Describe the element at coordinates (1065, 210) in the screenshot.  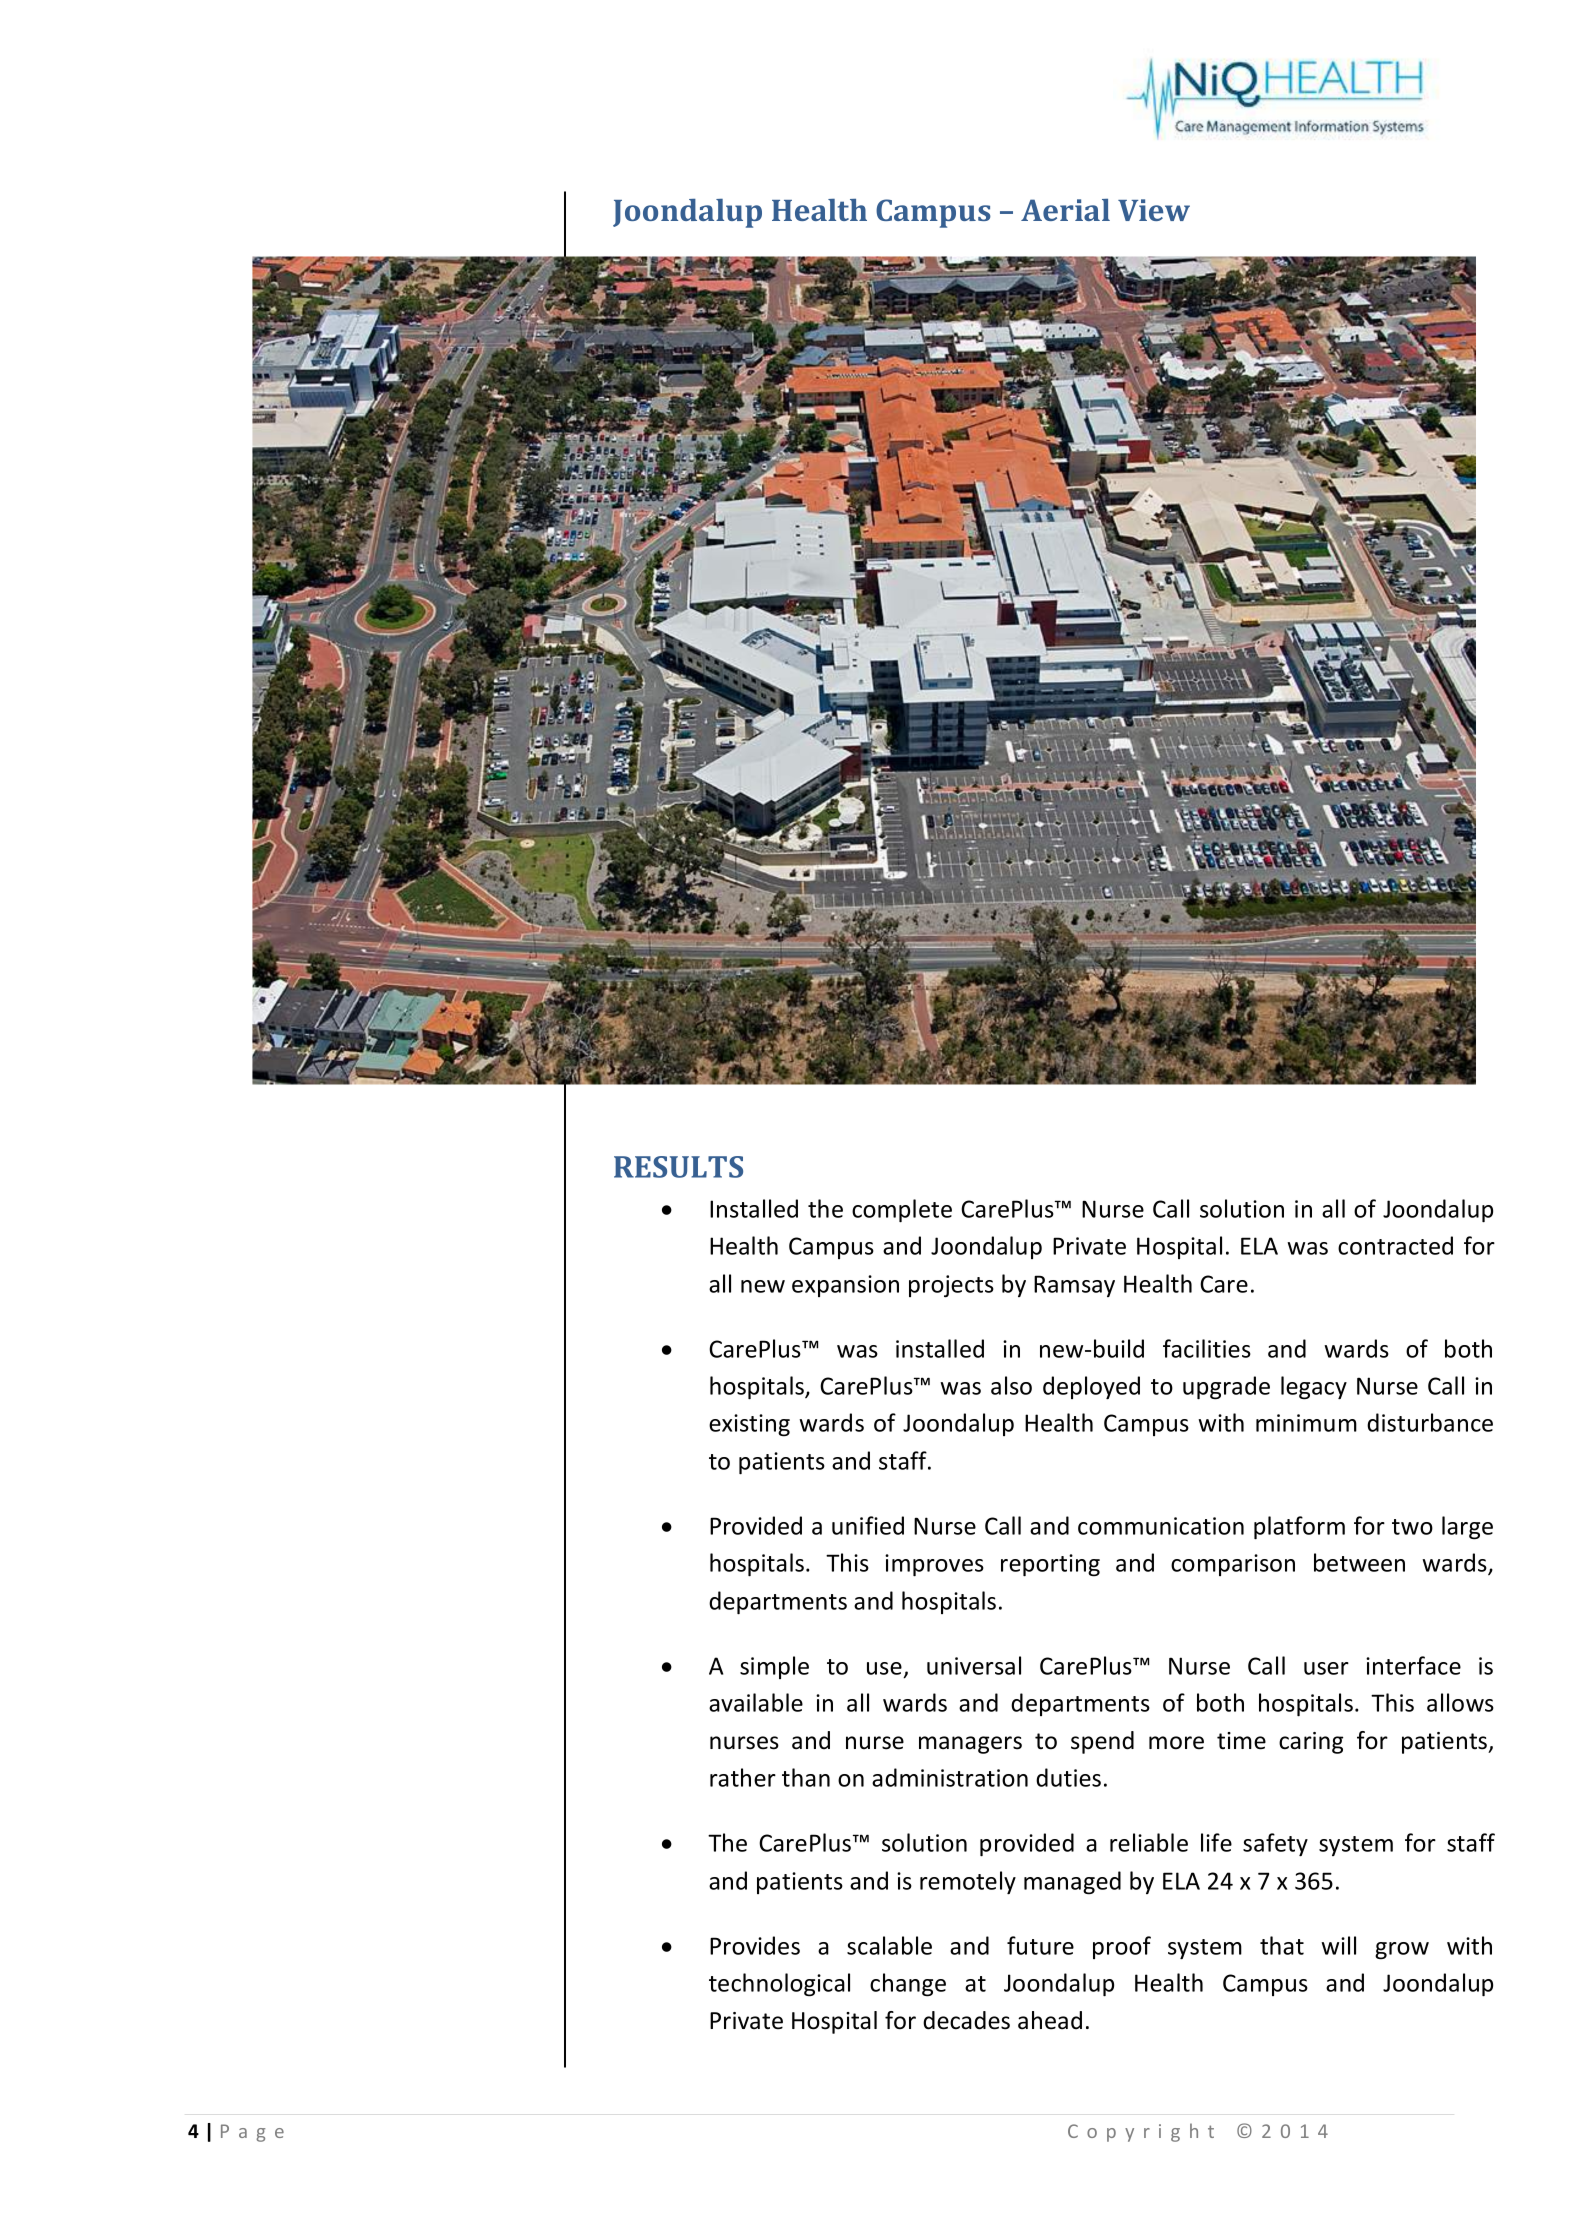
I see `Aerial` at that location.
